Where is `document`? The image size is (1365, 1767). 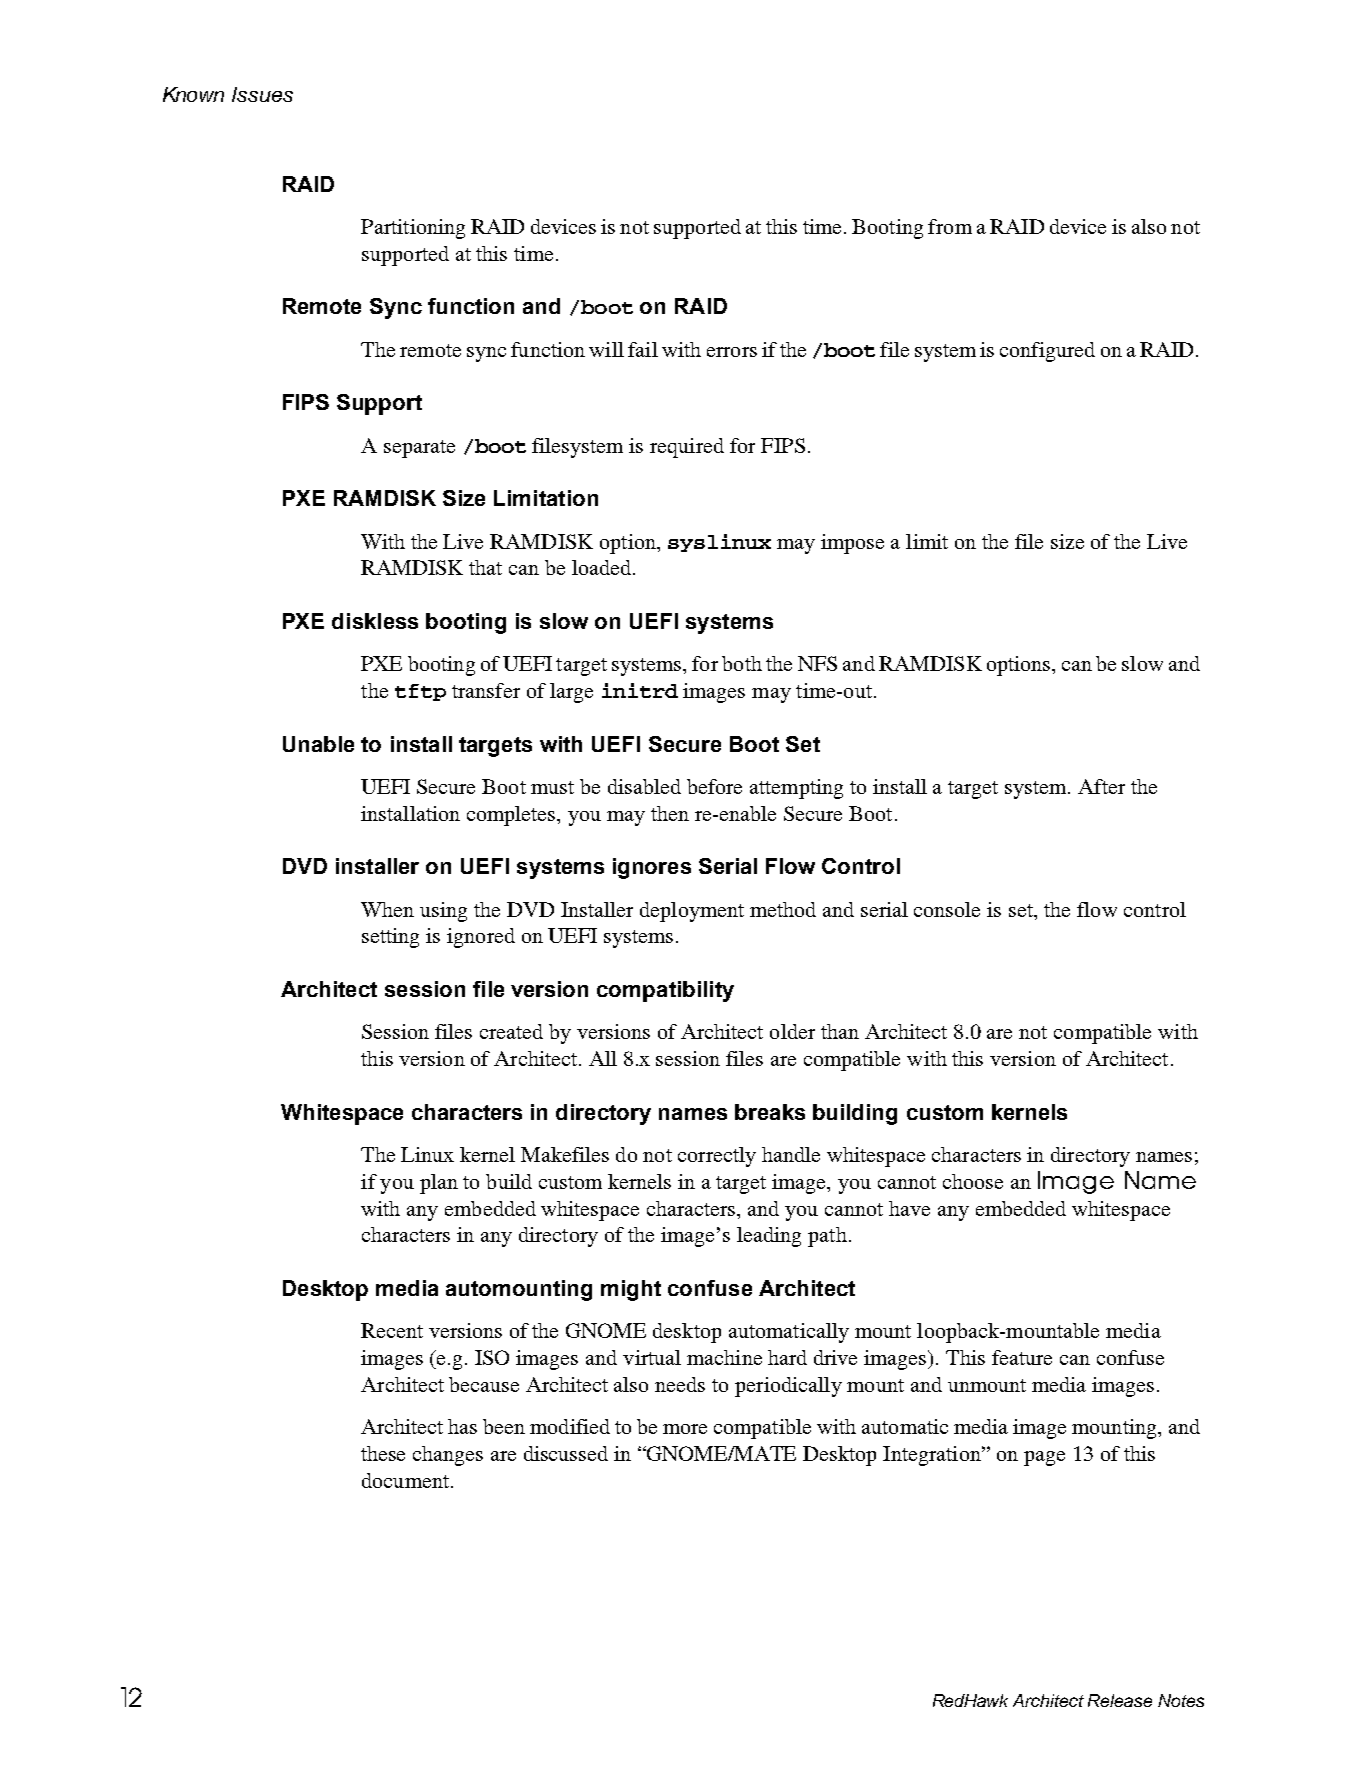 document is located at coordinates (407, 1480).
